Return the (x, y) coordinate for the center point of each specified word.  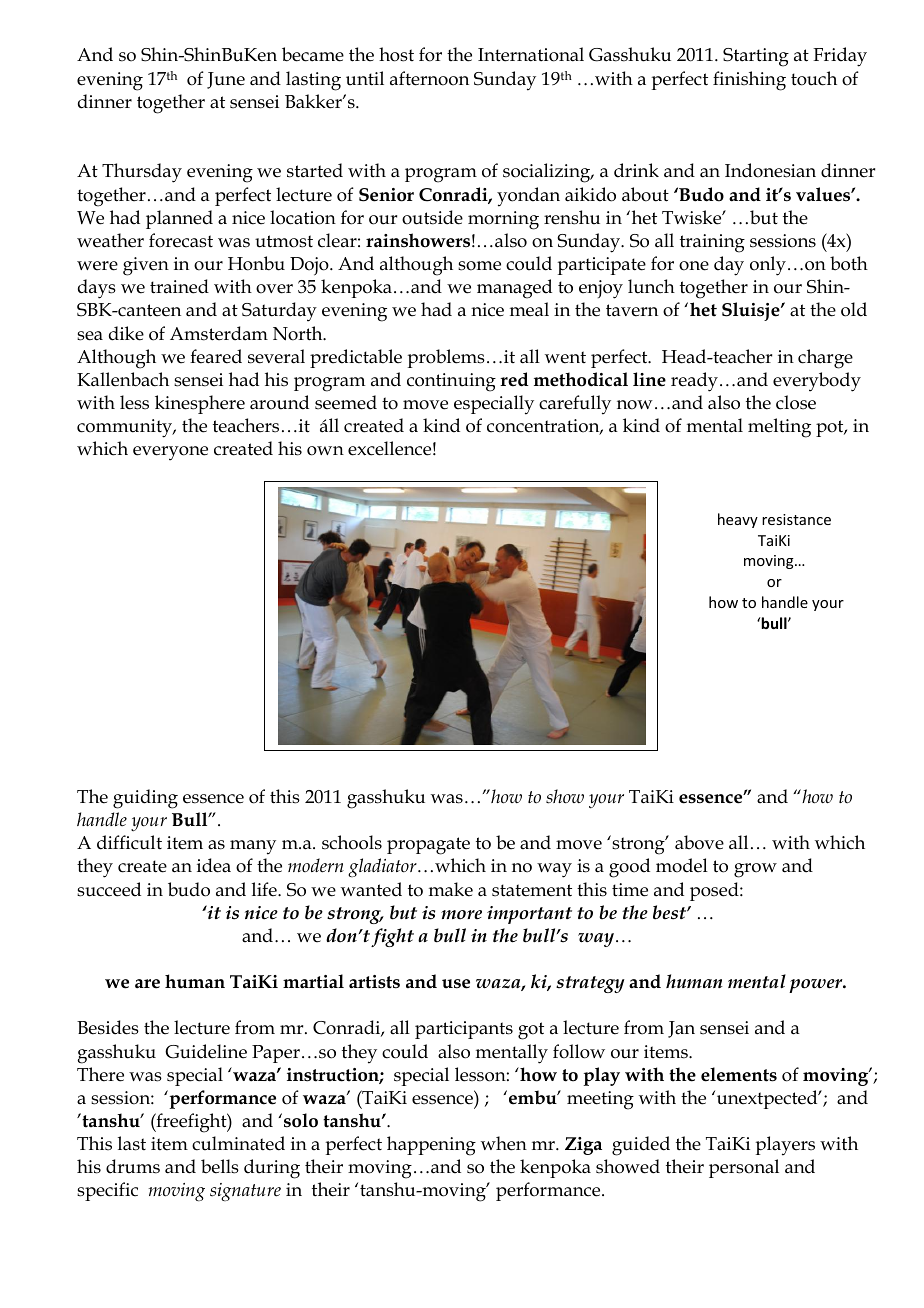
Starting (756, 57)
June (226, 80)
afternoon (429, 78)
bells (220, 1166)
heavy (738, 520)
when (504, 1143)
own (325, 451)
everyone (170, 453)
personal (744, 1168)
